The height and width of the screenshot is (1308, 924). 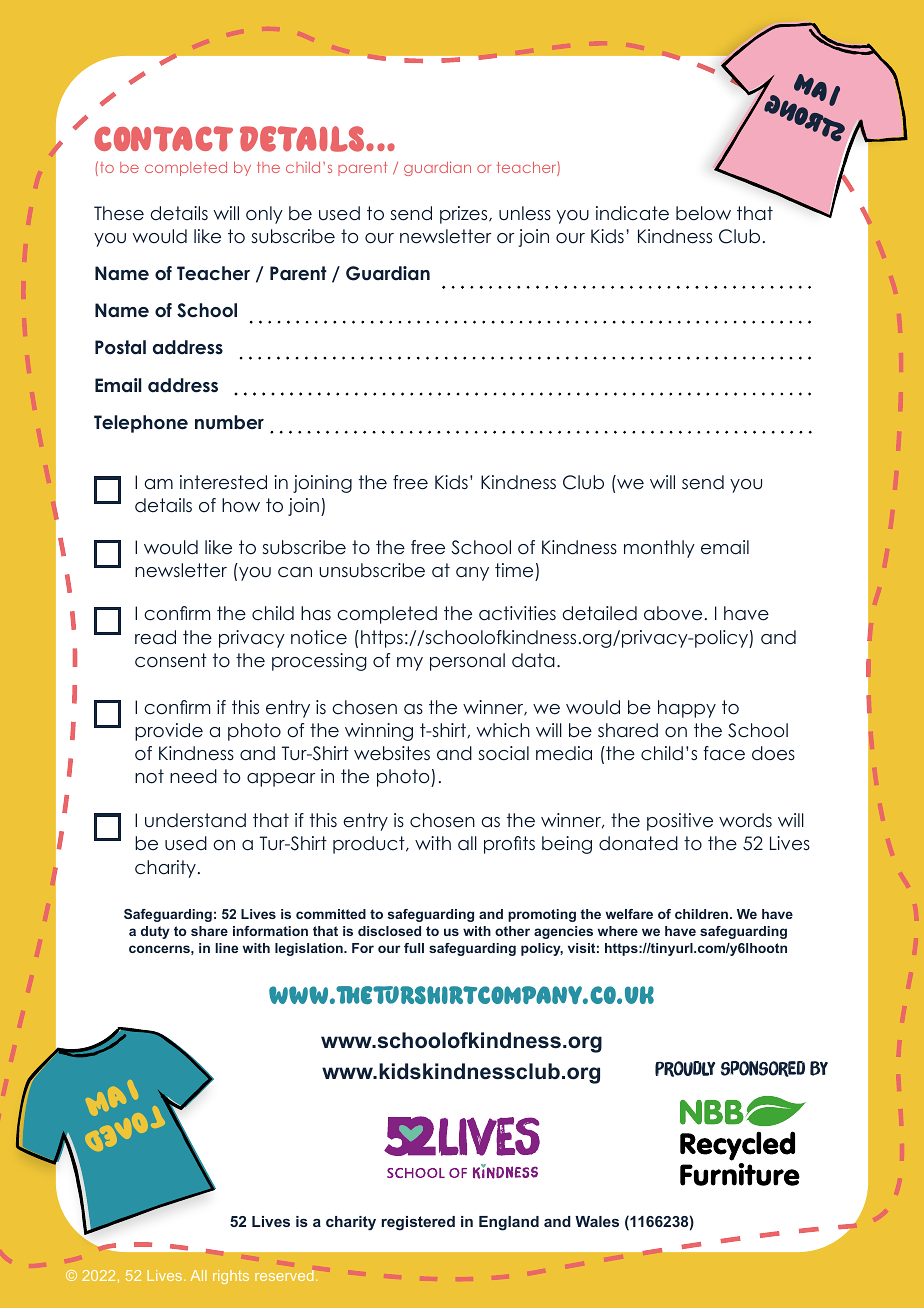 I want to click on below, so click(x=703, y=213).
